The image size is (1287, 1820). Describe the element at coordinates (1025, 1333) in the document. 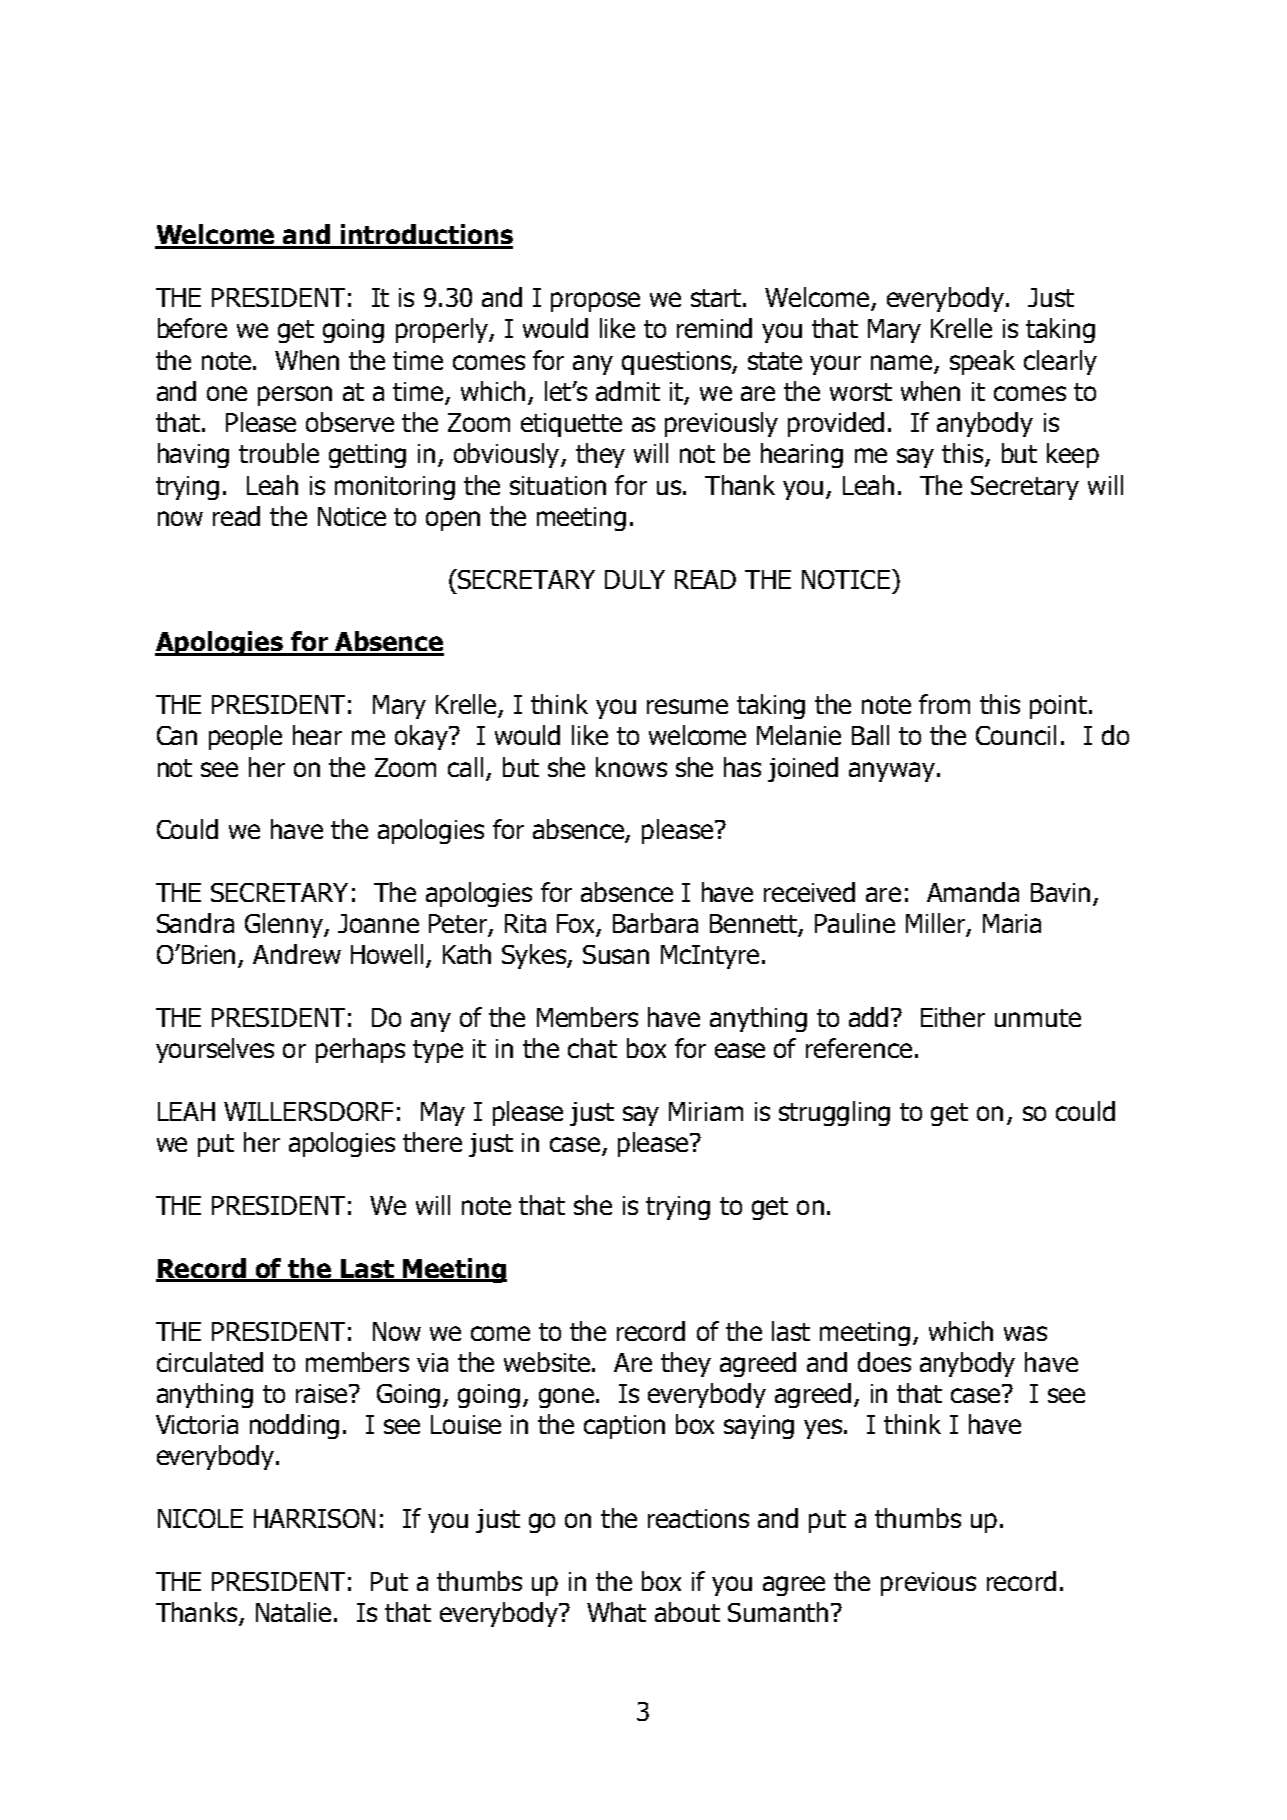

I see `was` at that location.
